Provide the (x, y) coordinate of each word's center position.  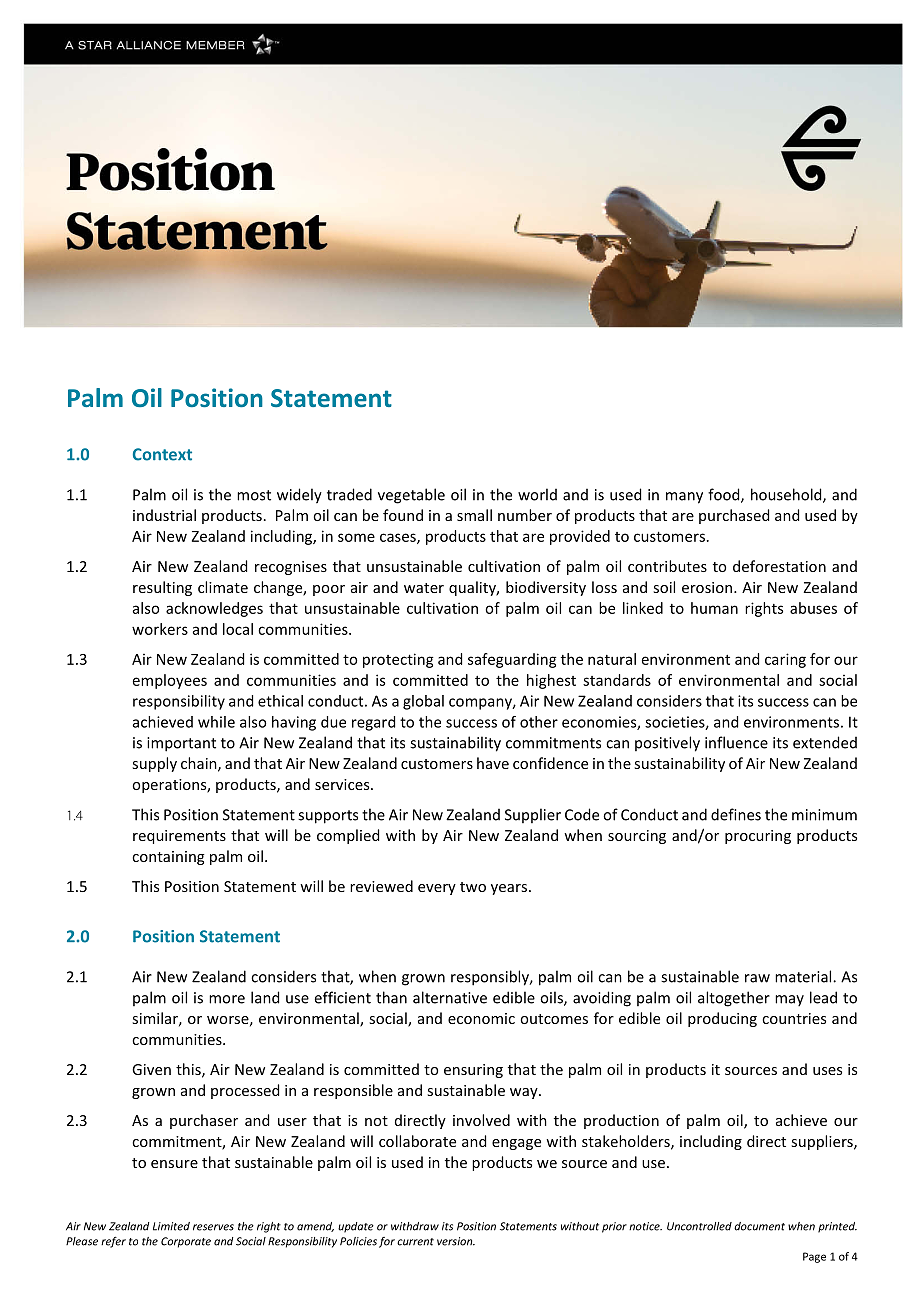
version (456, 1241)
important (181, 744)
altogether (734, 999)
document (759, 1226)
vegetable (411, 496)
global (423, 702)
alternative (450, 997)
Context (162, 454)
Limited (171, 1226)
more (227, 999)
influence (736, 742)
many (684, 498)
